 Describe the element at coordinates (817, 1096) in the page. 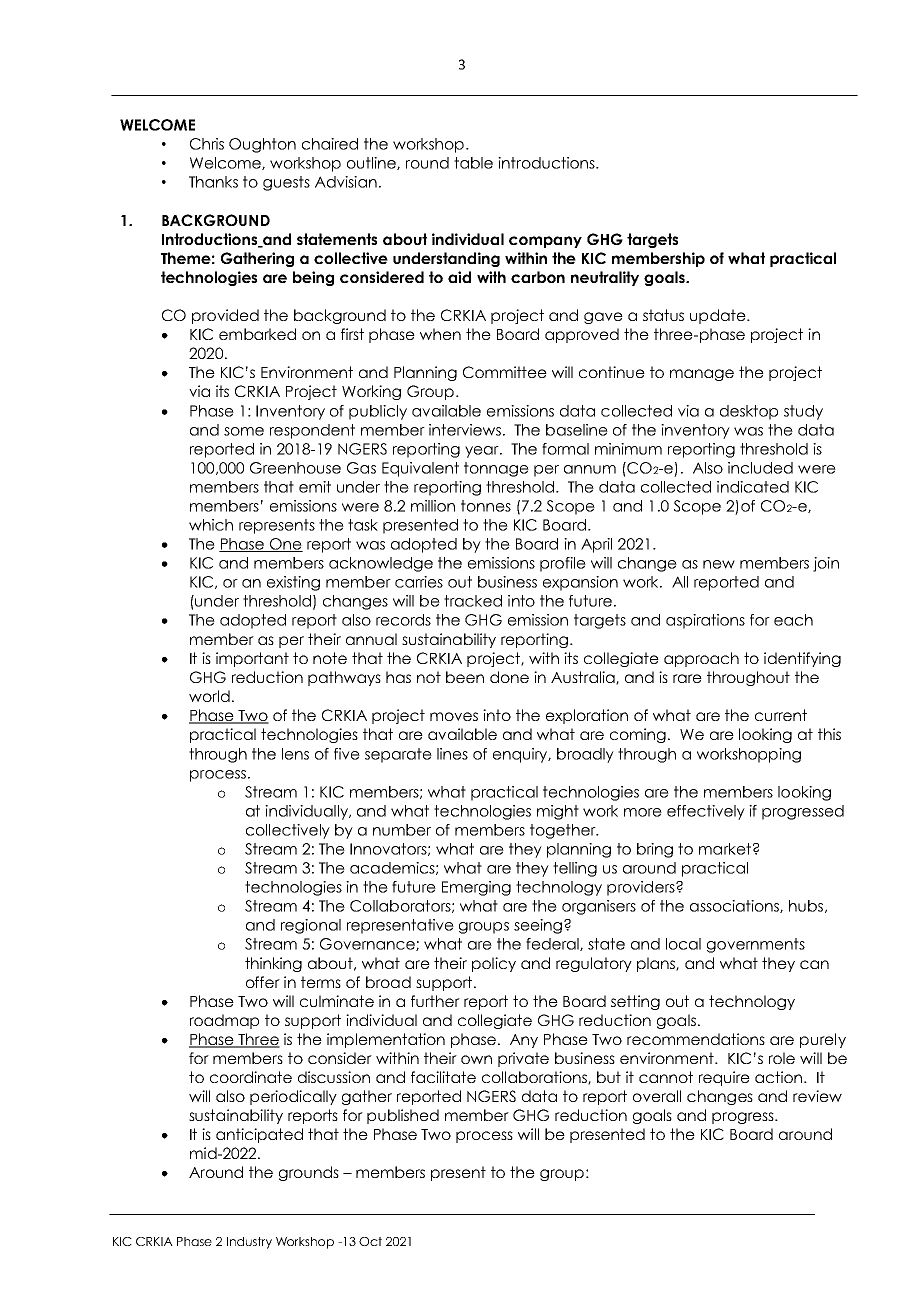

I see `review` at that location.
